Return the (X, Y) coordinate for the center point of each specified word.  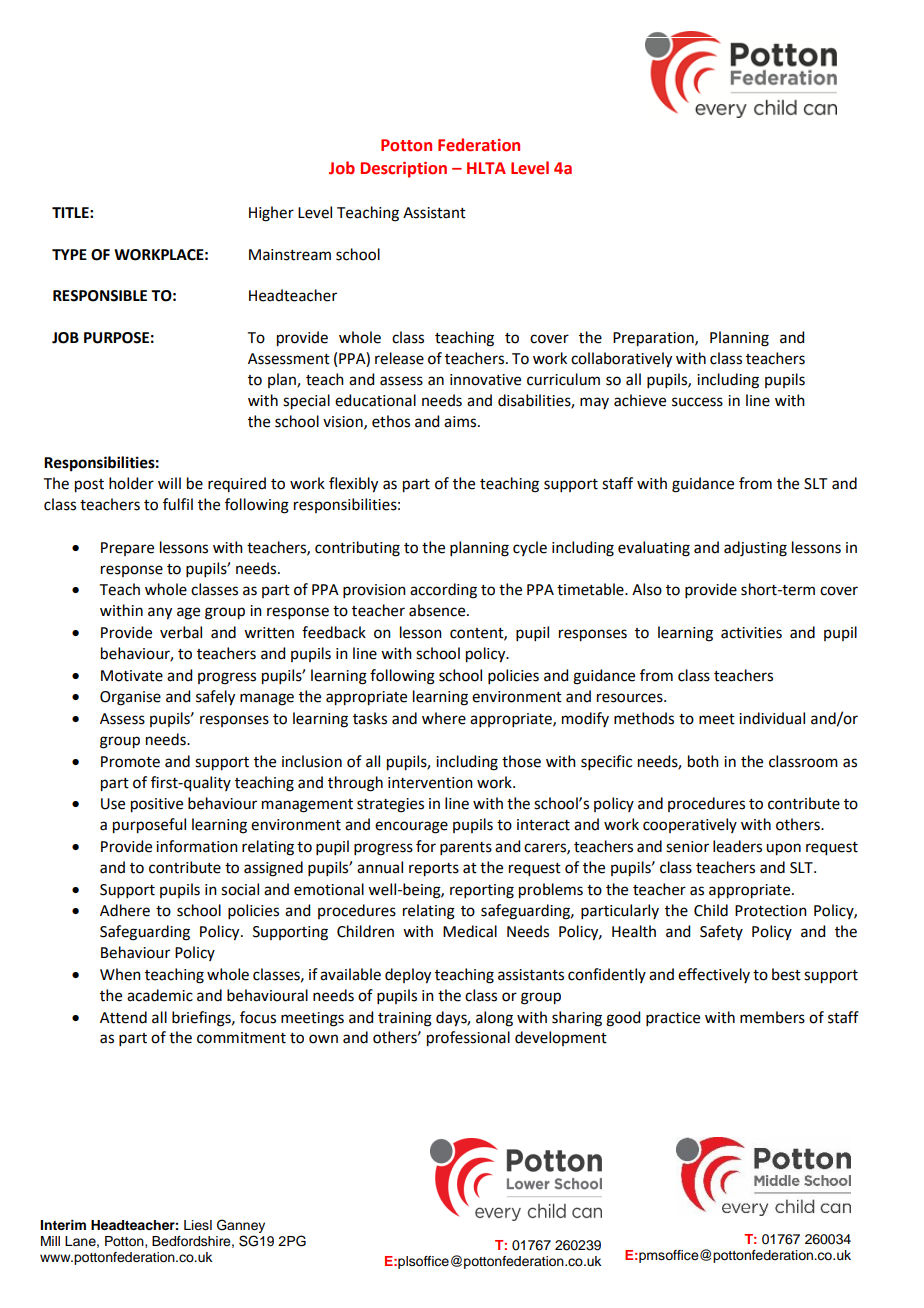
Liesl (198, 1225)
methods (644, 718)
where (444, 718)
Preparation (654, 339)
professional (468, 1039)
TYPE (69, 254)
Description (404, 170)
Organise (130, 698)
